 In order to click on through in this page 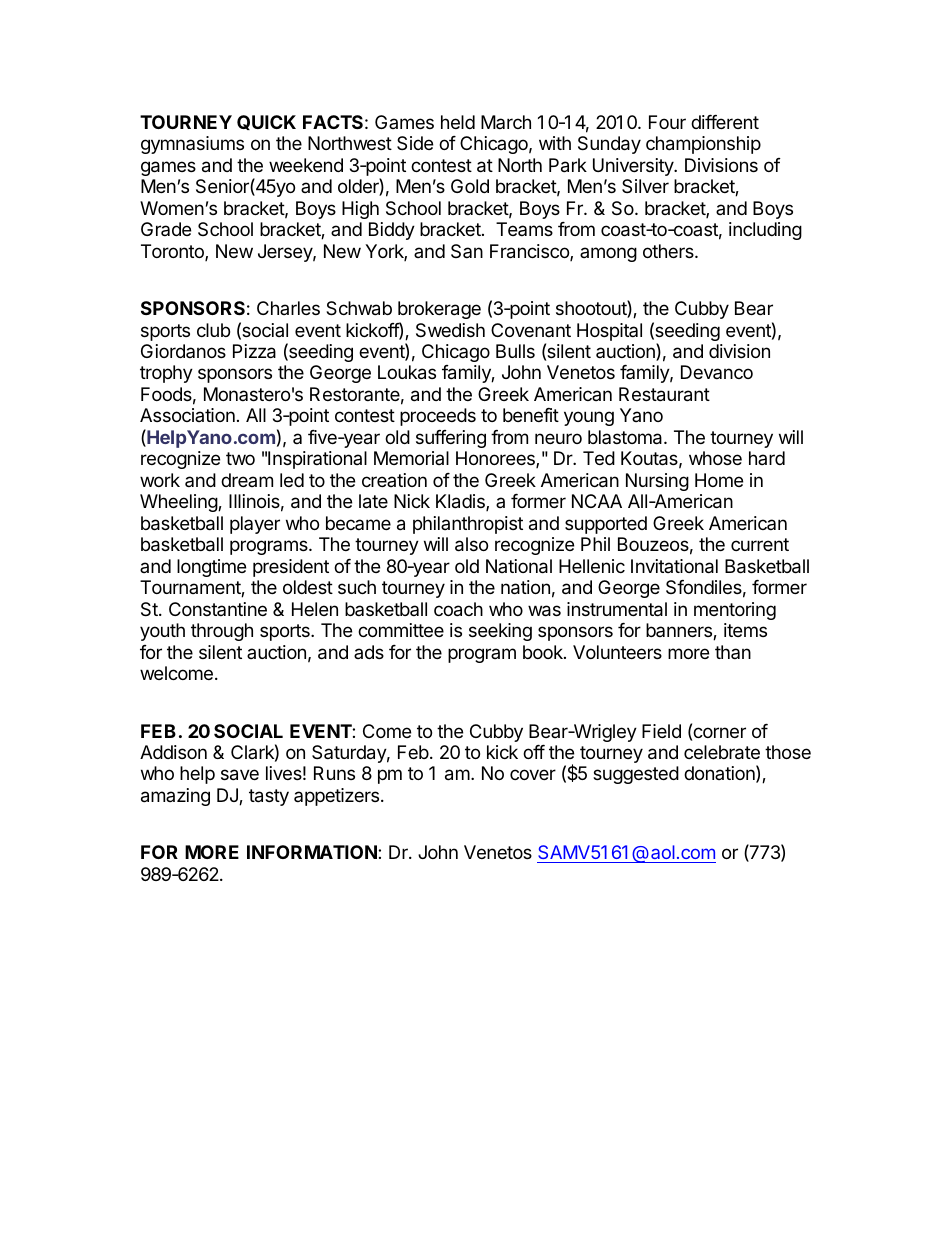, I will do `click(222, 632)`.
